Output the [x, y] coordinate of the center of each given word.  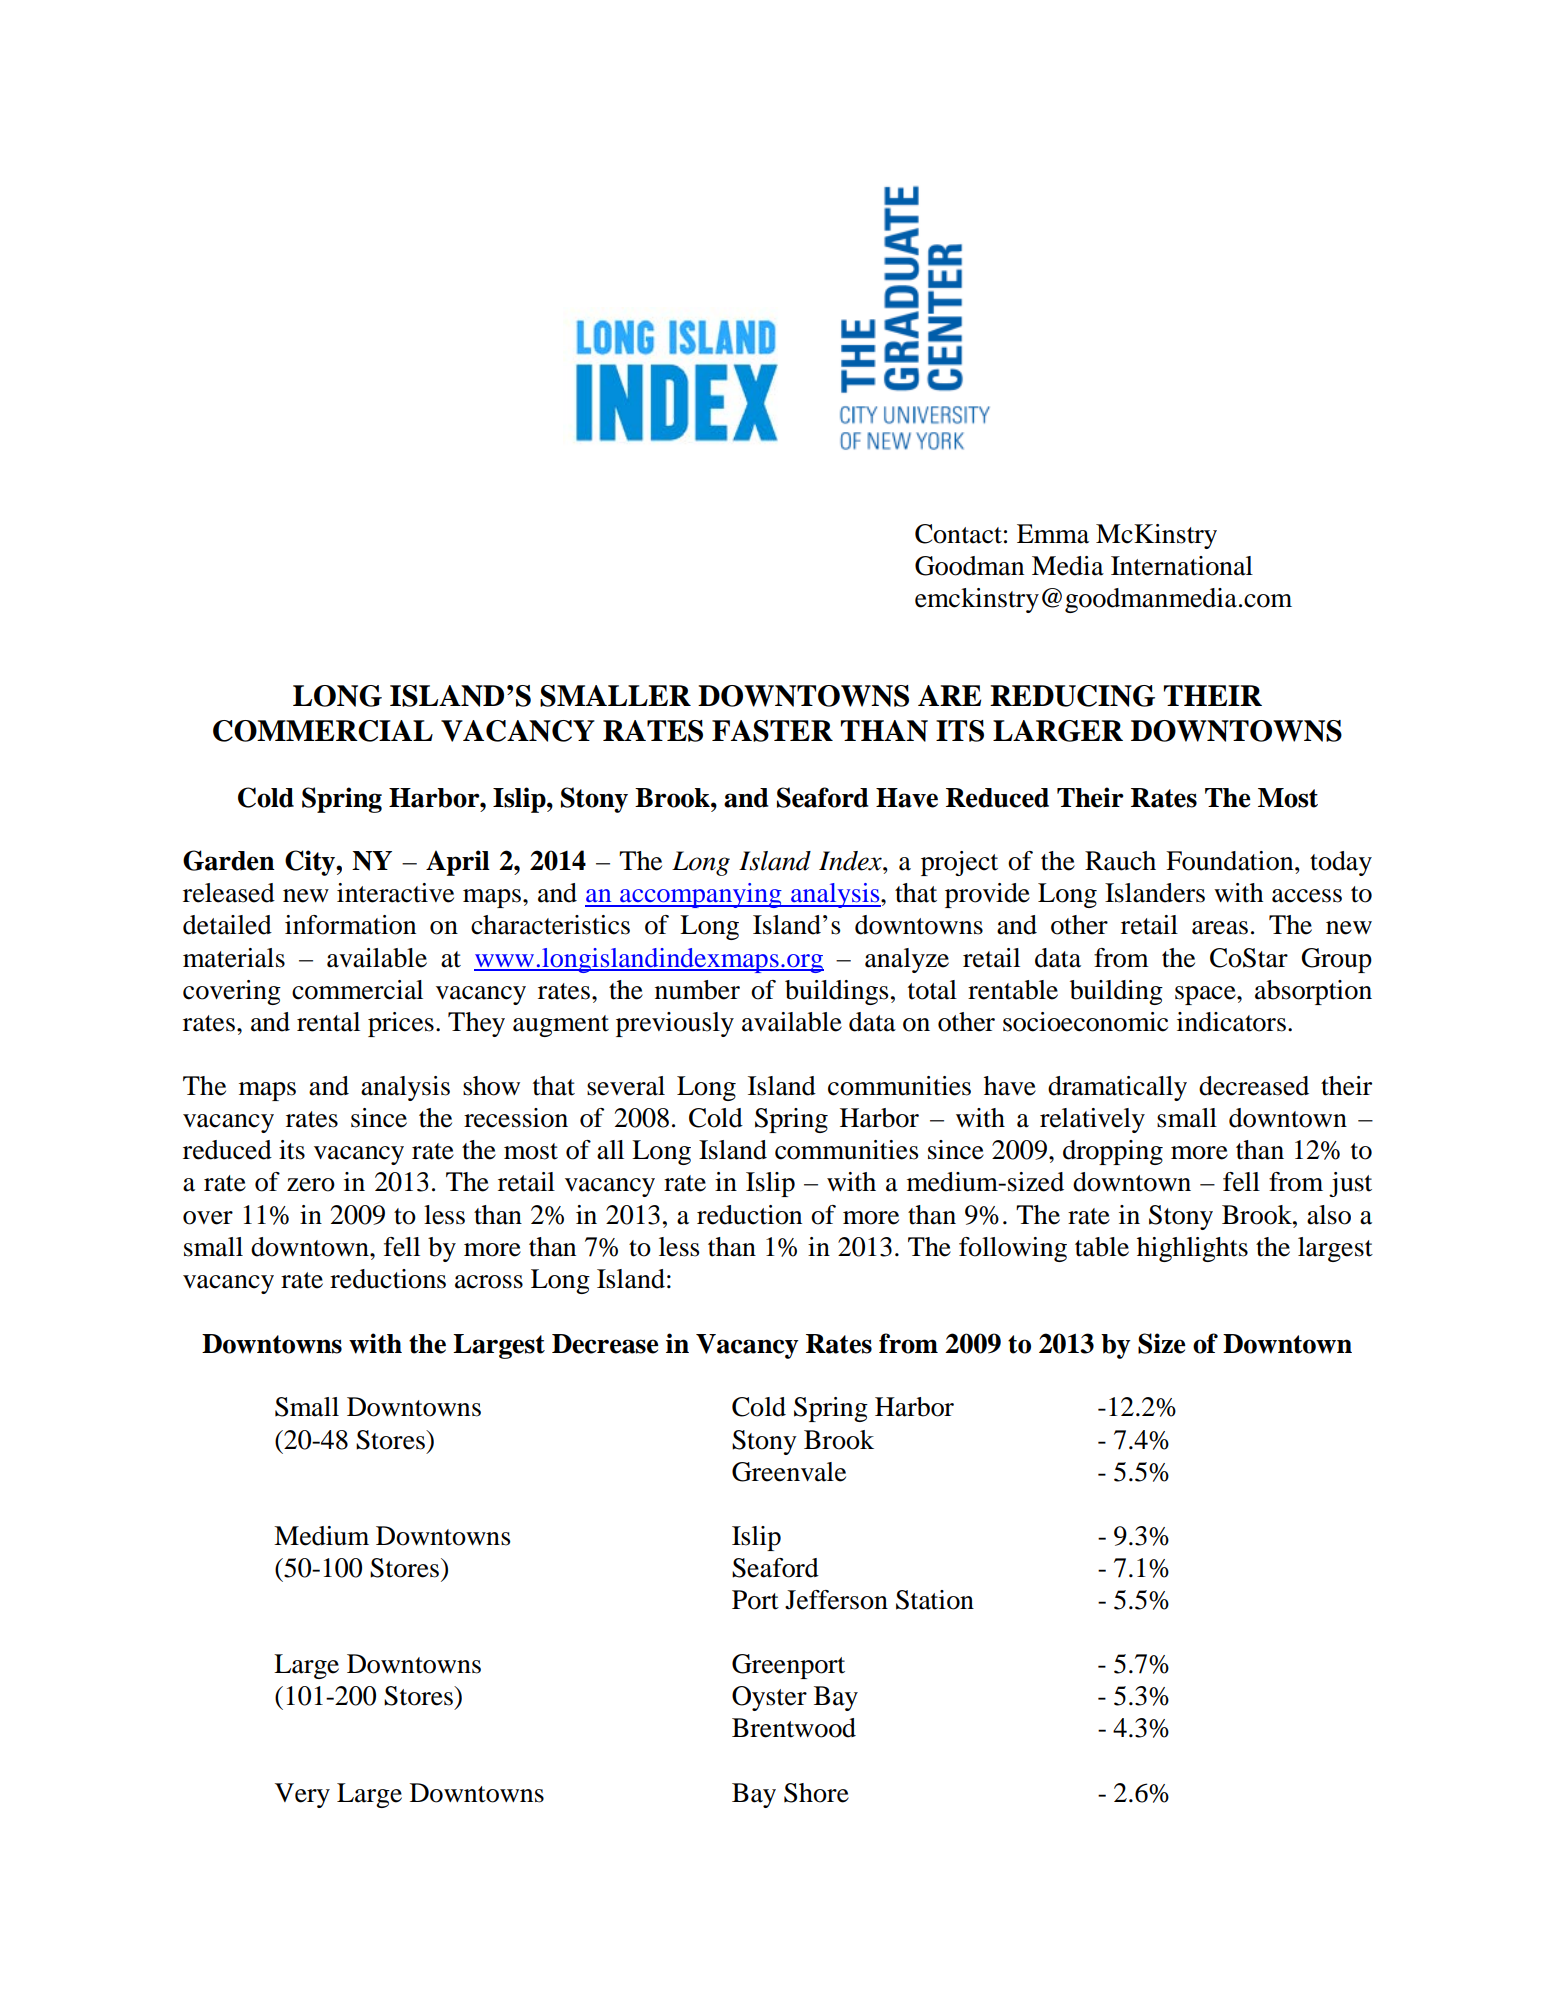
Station [935, 1600]
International [1182, 566]
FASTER [772, 731]
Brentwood [794, 1728]
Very [302, 1795]
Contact [958, 534]
